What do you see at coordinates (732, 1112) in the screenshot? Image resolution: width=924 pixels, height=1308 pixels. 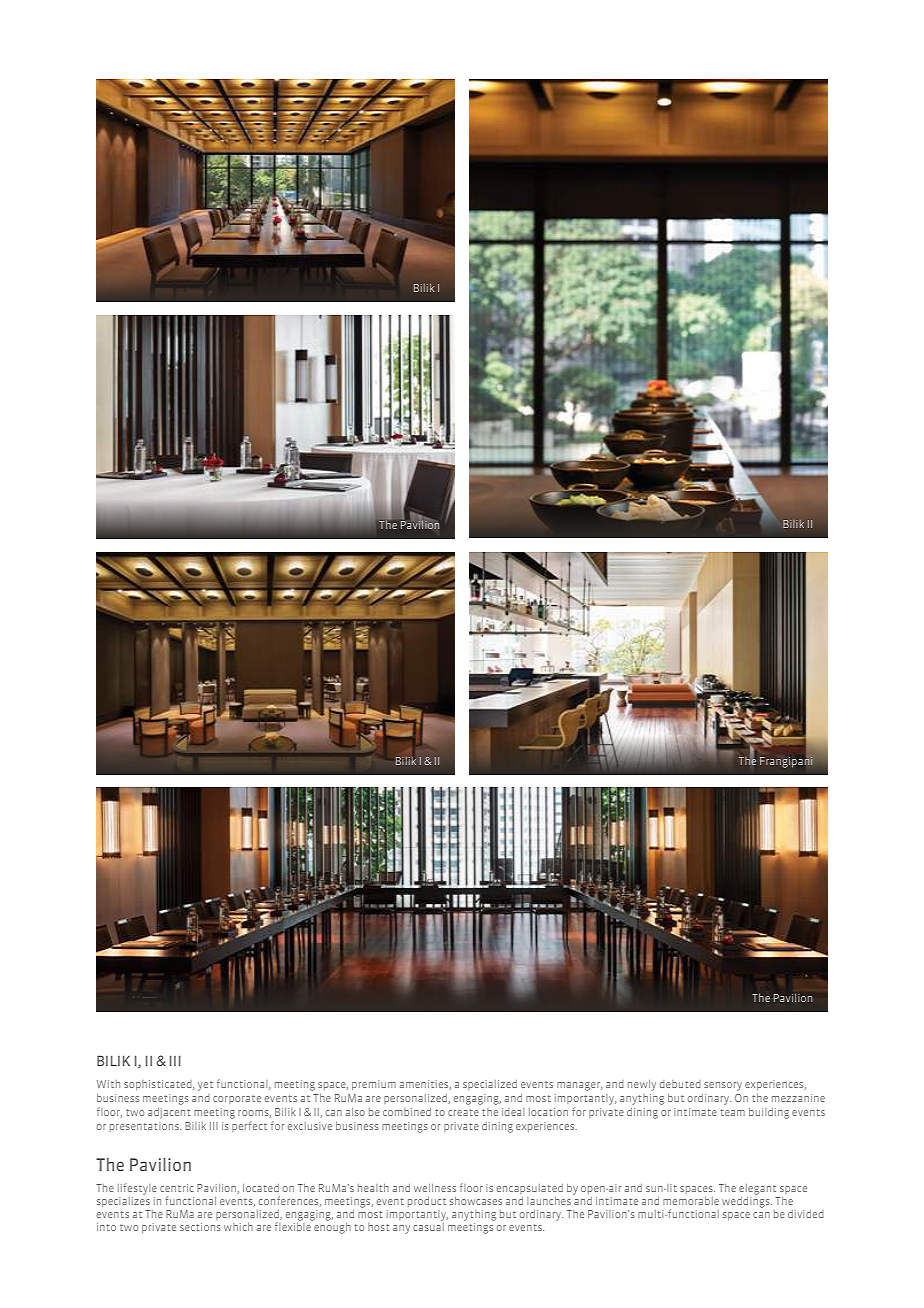 I see `team` at bounding box center [732, 1112].
